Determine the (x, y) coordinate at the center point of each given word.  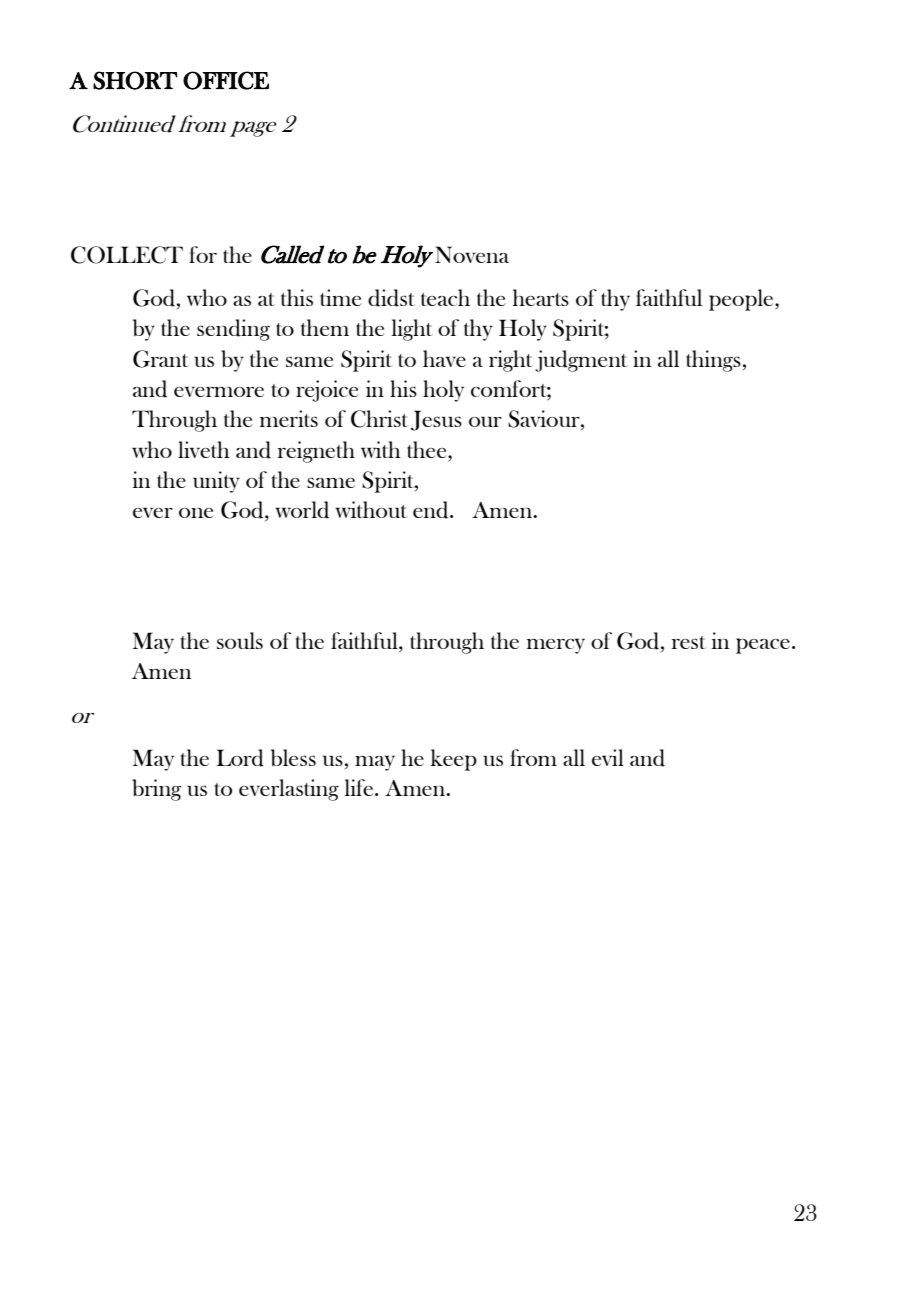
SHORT (135, 80)
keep (454, 760)
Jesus (436, 420)
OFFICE (226, 80)
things (713, 361)
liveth (204, 449)
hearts (541, 297)
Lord (240, 758)
